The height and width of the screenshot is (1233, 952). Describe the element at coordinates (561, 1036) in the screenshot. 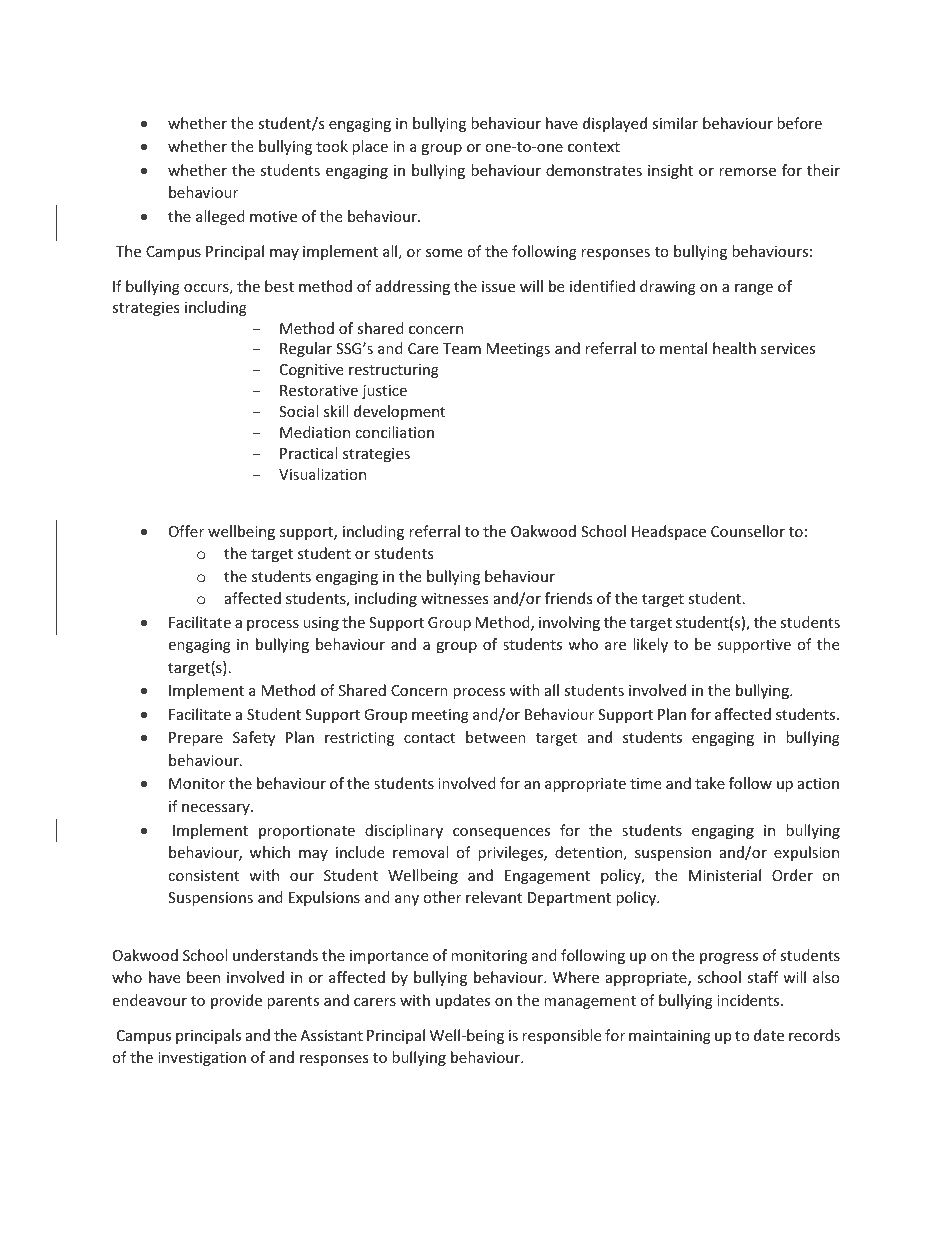

I see `responsible` at that location.
